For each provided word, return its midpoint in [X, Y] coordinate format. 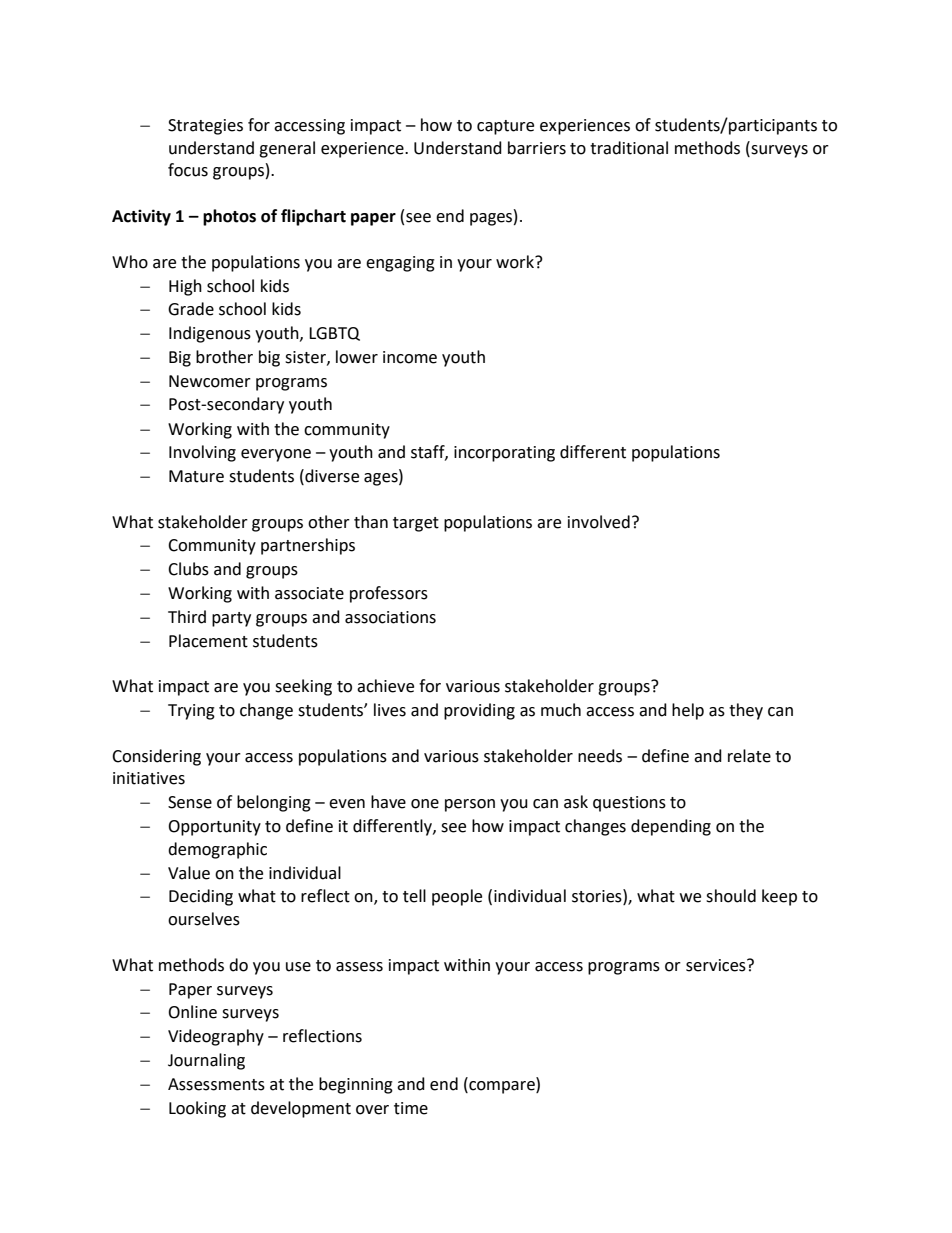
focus [188, 170]
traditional [629, 148]
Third [187, 617]
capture [505, 127]
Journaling [206, 1061]
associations [390, 617]
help [688, 711]
